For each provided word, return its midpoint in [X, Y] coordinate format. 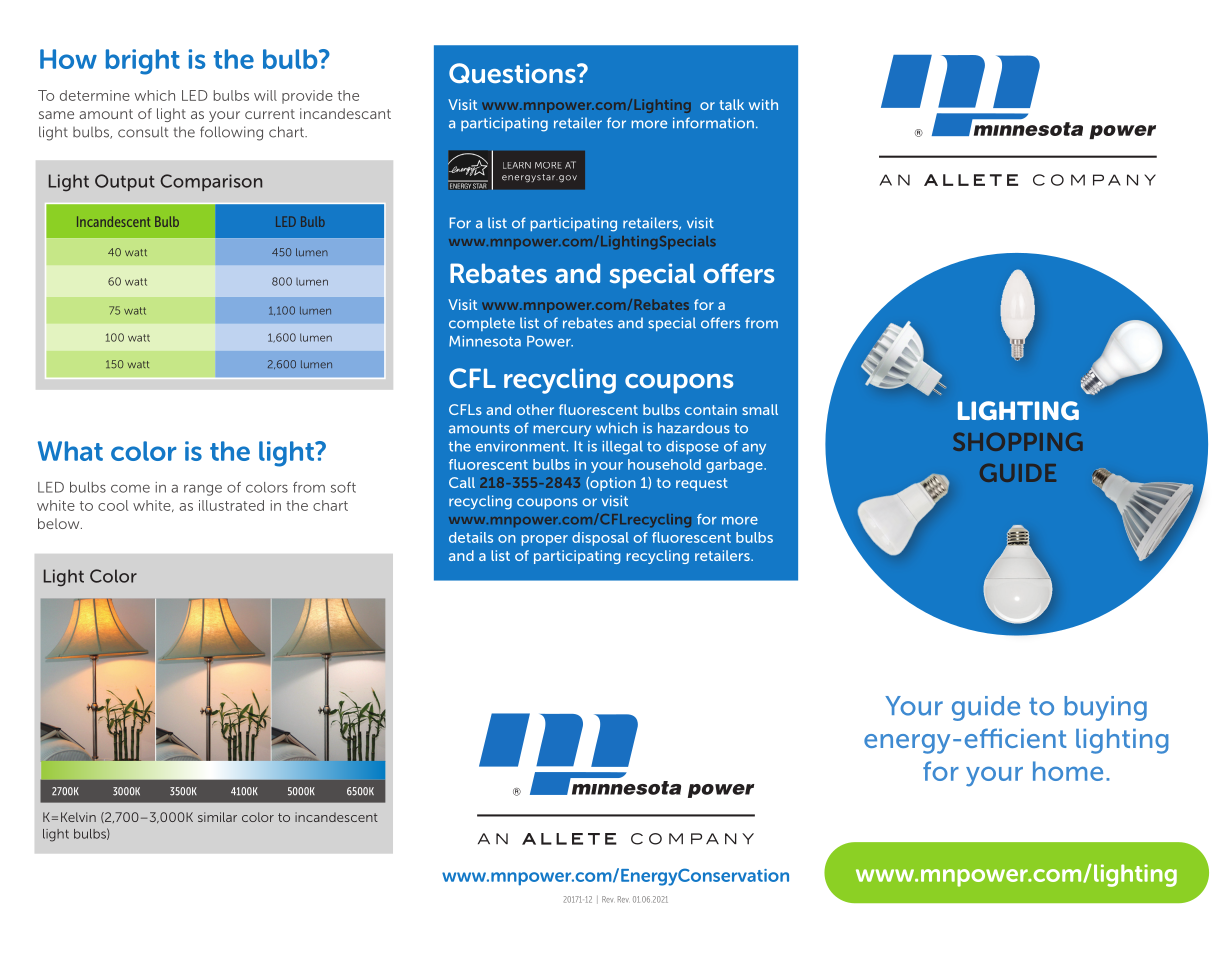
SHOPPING [1018, 441]
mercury [562, 431]
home [1068, 771]
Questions [513, 73]
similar [217, 817]
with [763, 104]
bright [143, 62]
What [70, 451]
